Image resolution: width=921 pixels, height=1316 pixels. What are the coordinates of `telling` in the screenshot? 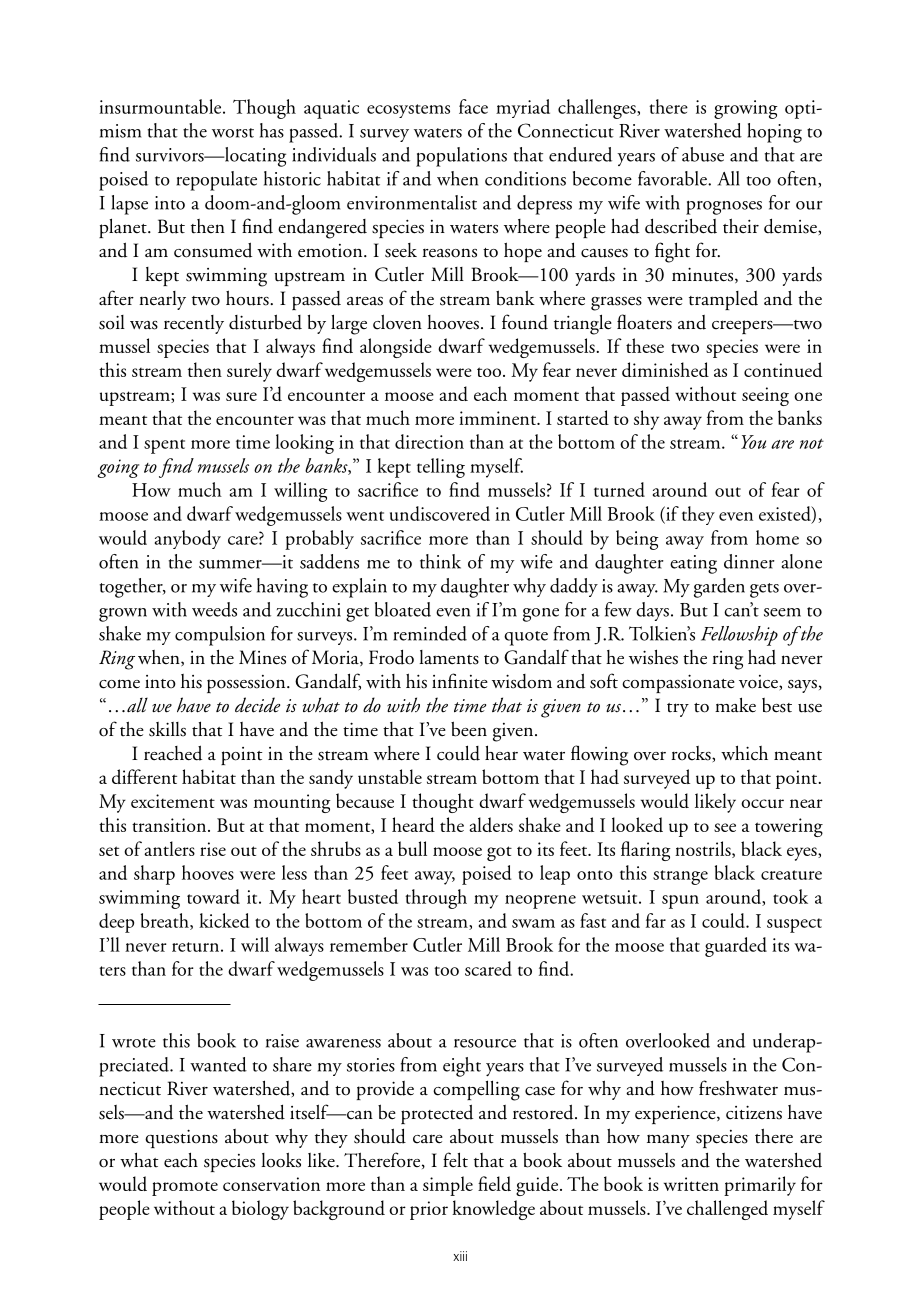 It's located at (441, 468).
